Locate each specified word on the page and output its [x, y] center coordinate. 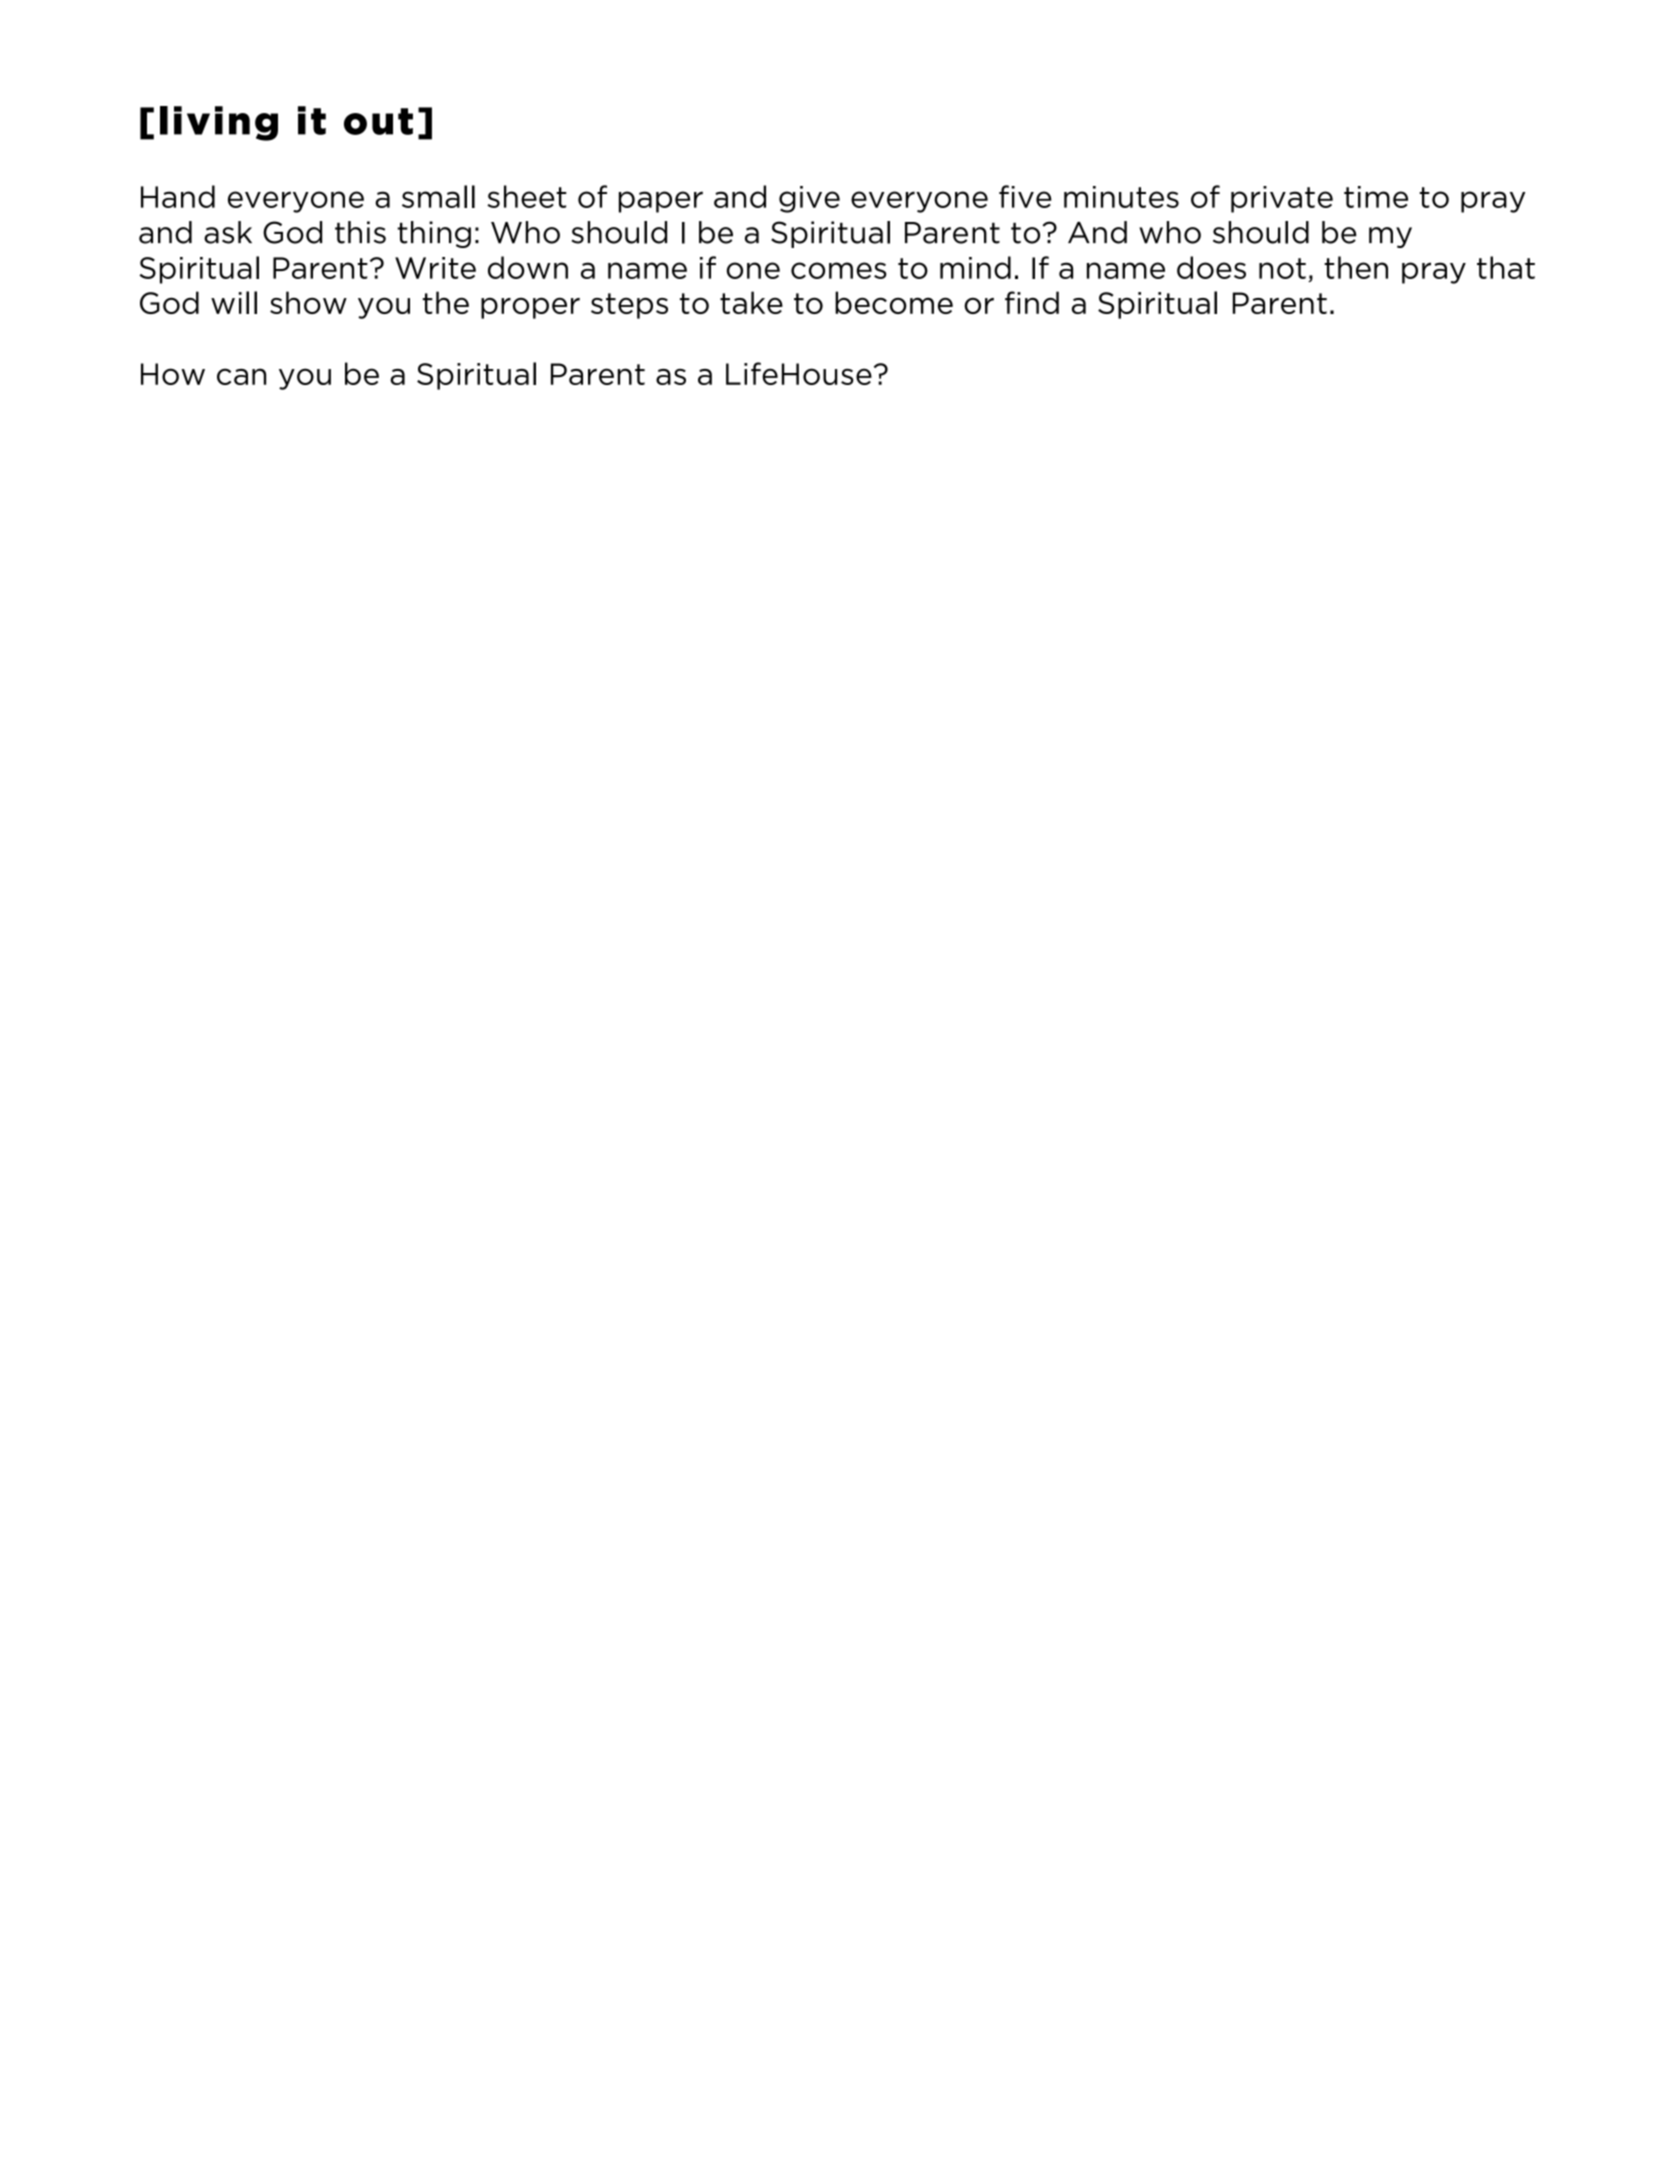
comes [839, 270]
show [308, 302]
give [809, 199]
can [241, 376]
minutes [1121, 197]
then [1356, 267]
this [360, 232]
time [1376, 197]
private [1282, 199]
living [219, 123]
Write [435, 268]
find [1032, 302]
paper [661, 202]
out [378, 121]
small [438, 196]
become [894, 302]
